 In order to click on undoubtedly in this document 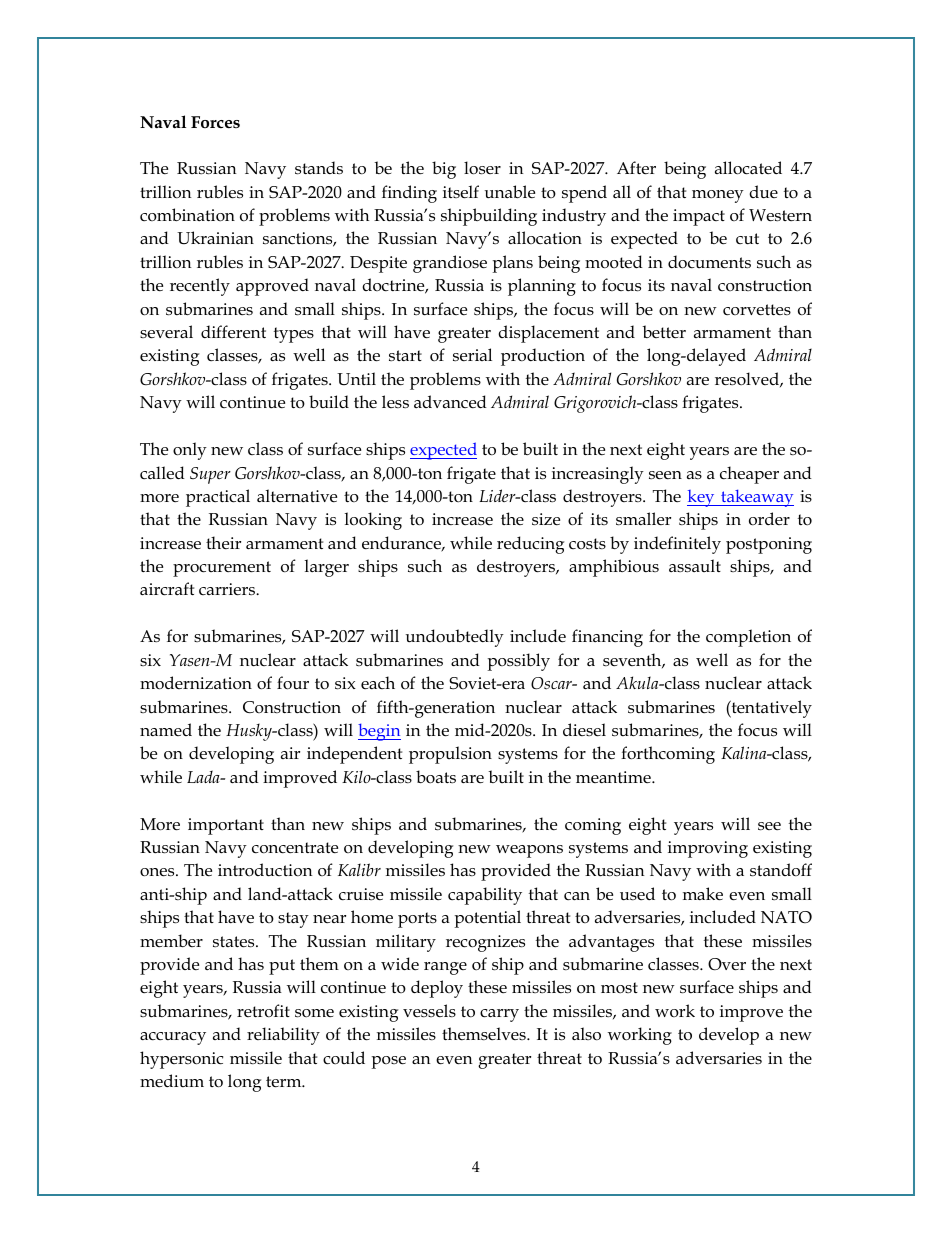, I will do `click(455, 638)`.
